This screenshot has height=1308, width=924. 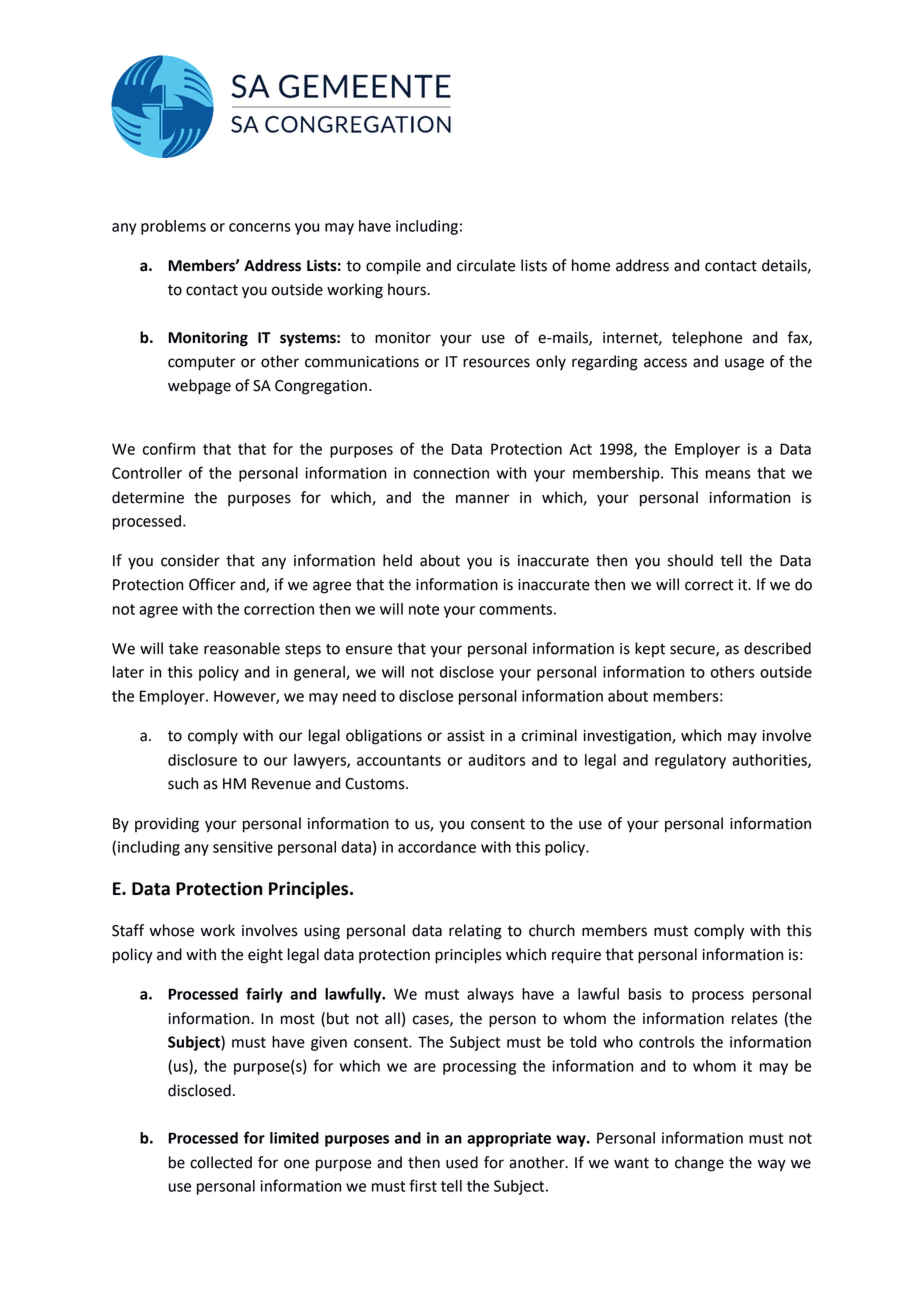 What do you see at coordinates (591, 265) in the screenshot?
I see `home` at bounding box center [591, 265].
